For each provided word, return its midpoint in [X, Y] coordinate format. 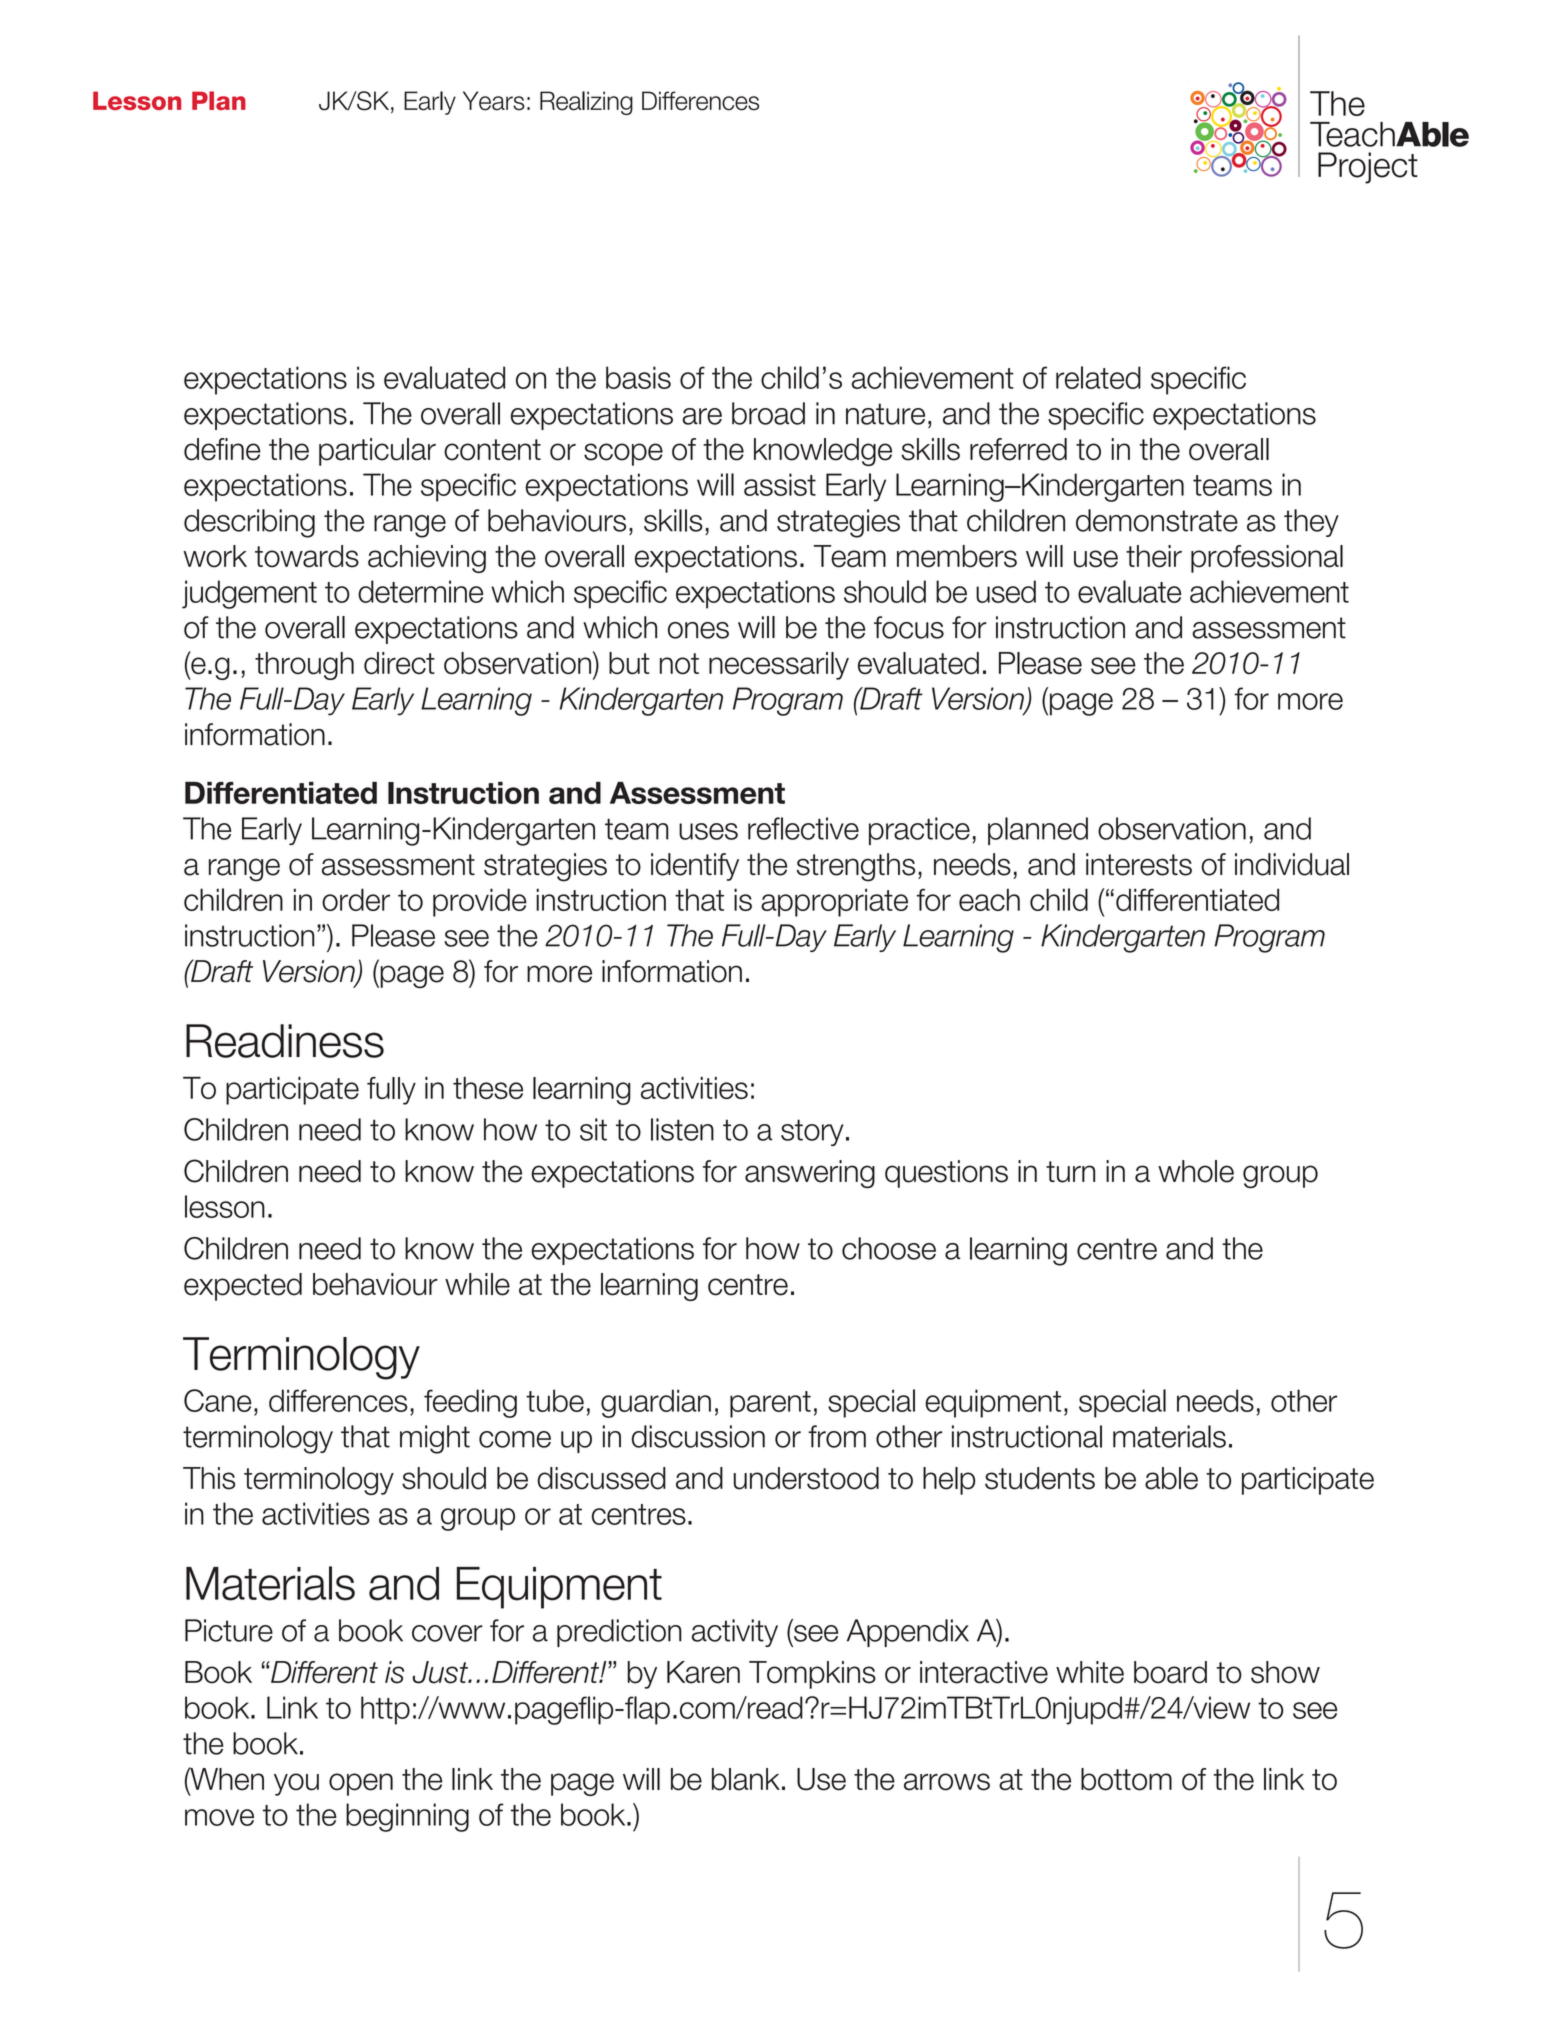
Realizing [586, 103]
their [1154, 556]
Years [494, 101]
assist [780, 484]
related [1098, 377]
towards [307, 556]
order [356, 899]
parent [770, 1404]
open [361, 1784]
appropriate [834, 902]
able [1171, 1478]
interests [1139, 864]
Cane [218, 1400]
